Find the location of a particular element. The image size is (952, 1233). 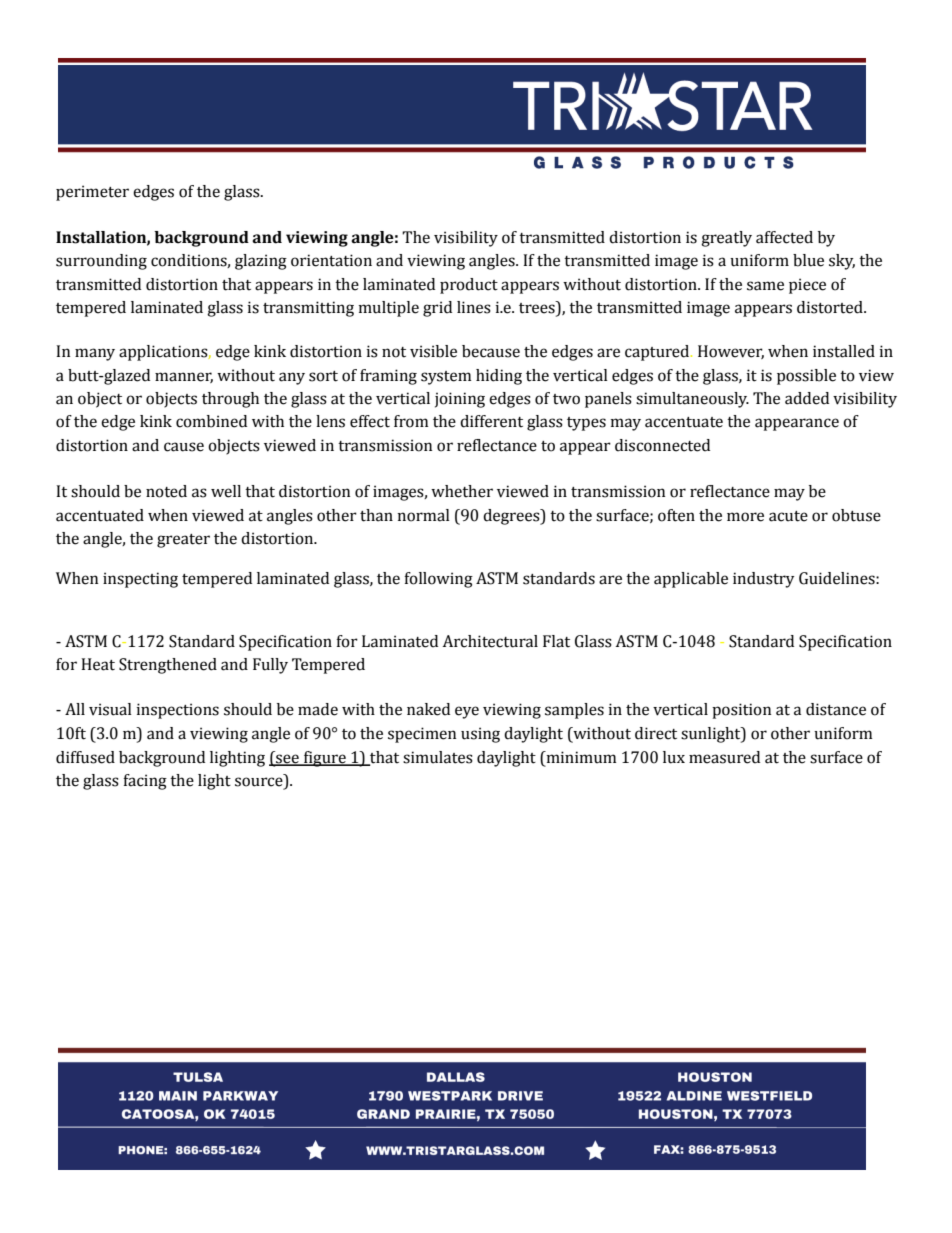

manner is located at coordinates (184, 377).
